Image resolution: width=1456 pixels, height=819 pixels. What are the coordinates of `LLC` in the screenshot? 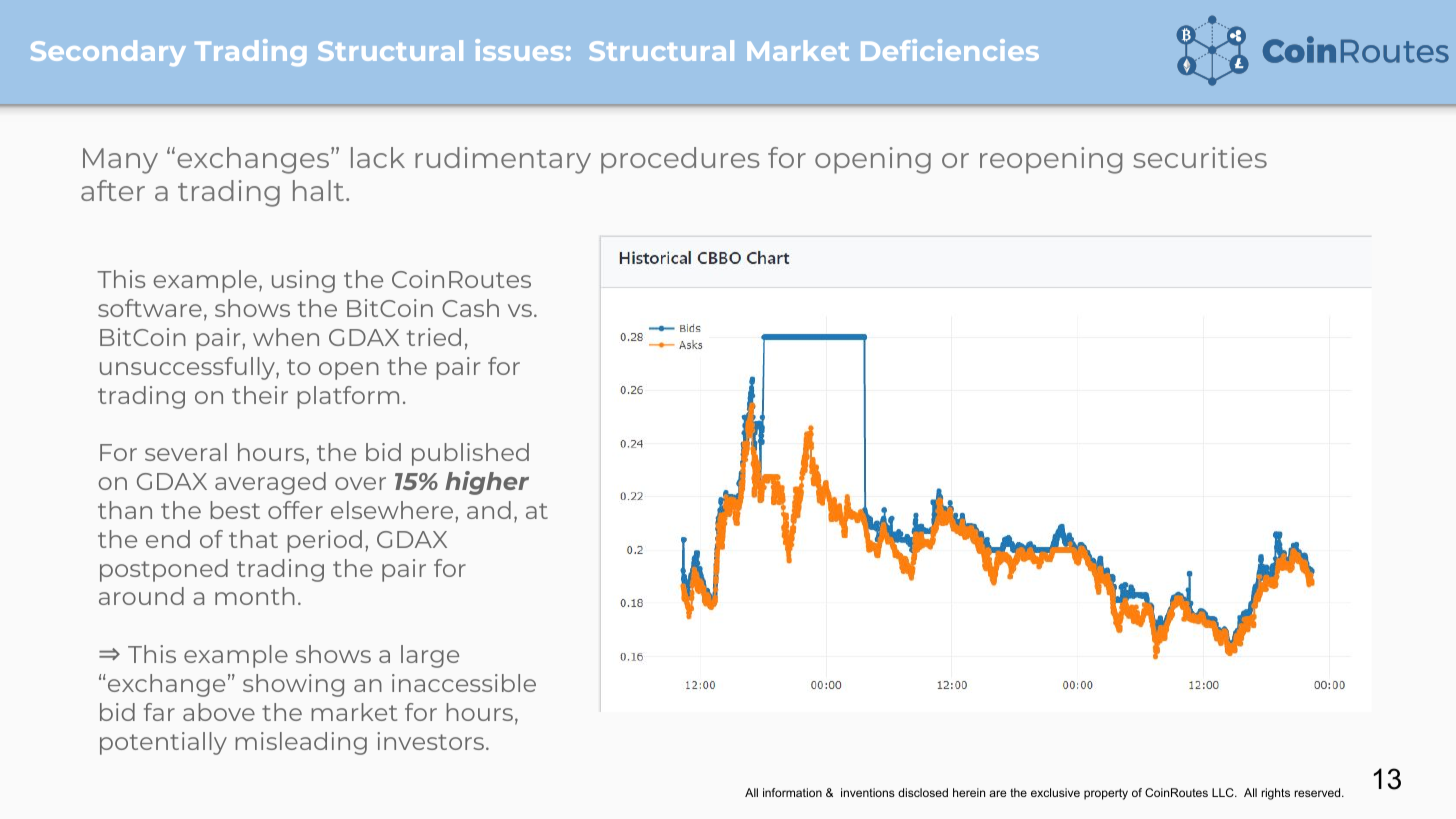 It's located at (1224, 792).
